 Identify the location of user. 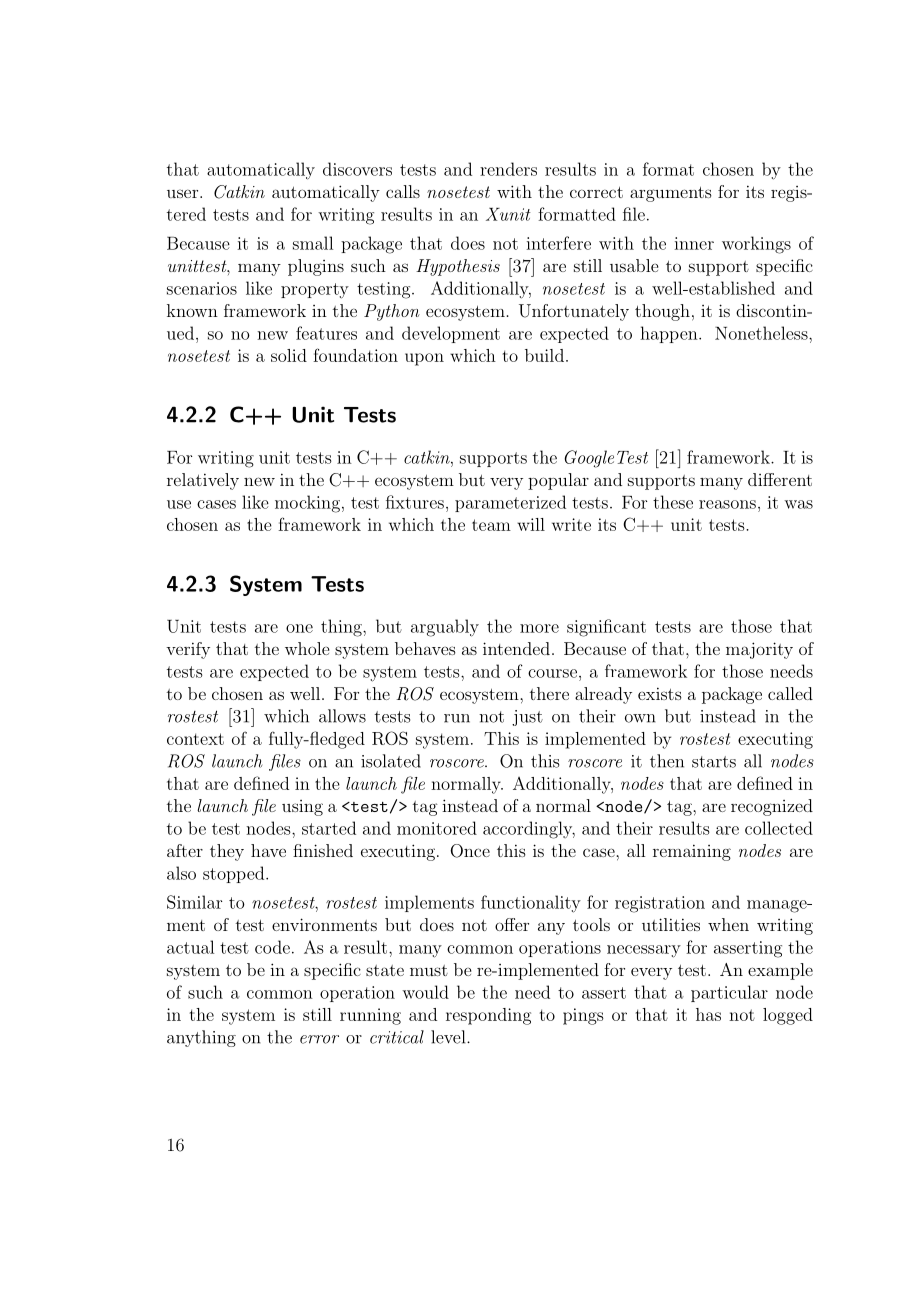
(184, 193).
